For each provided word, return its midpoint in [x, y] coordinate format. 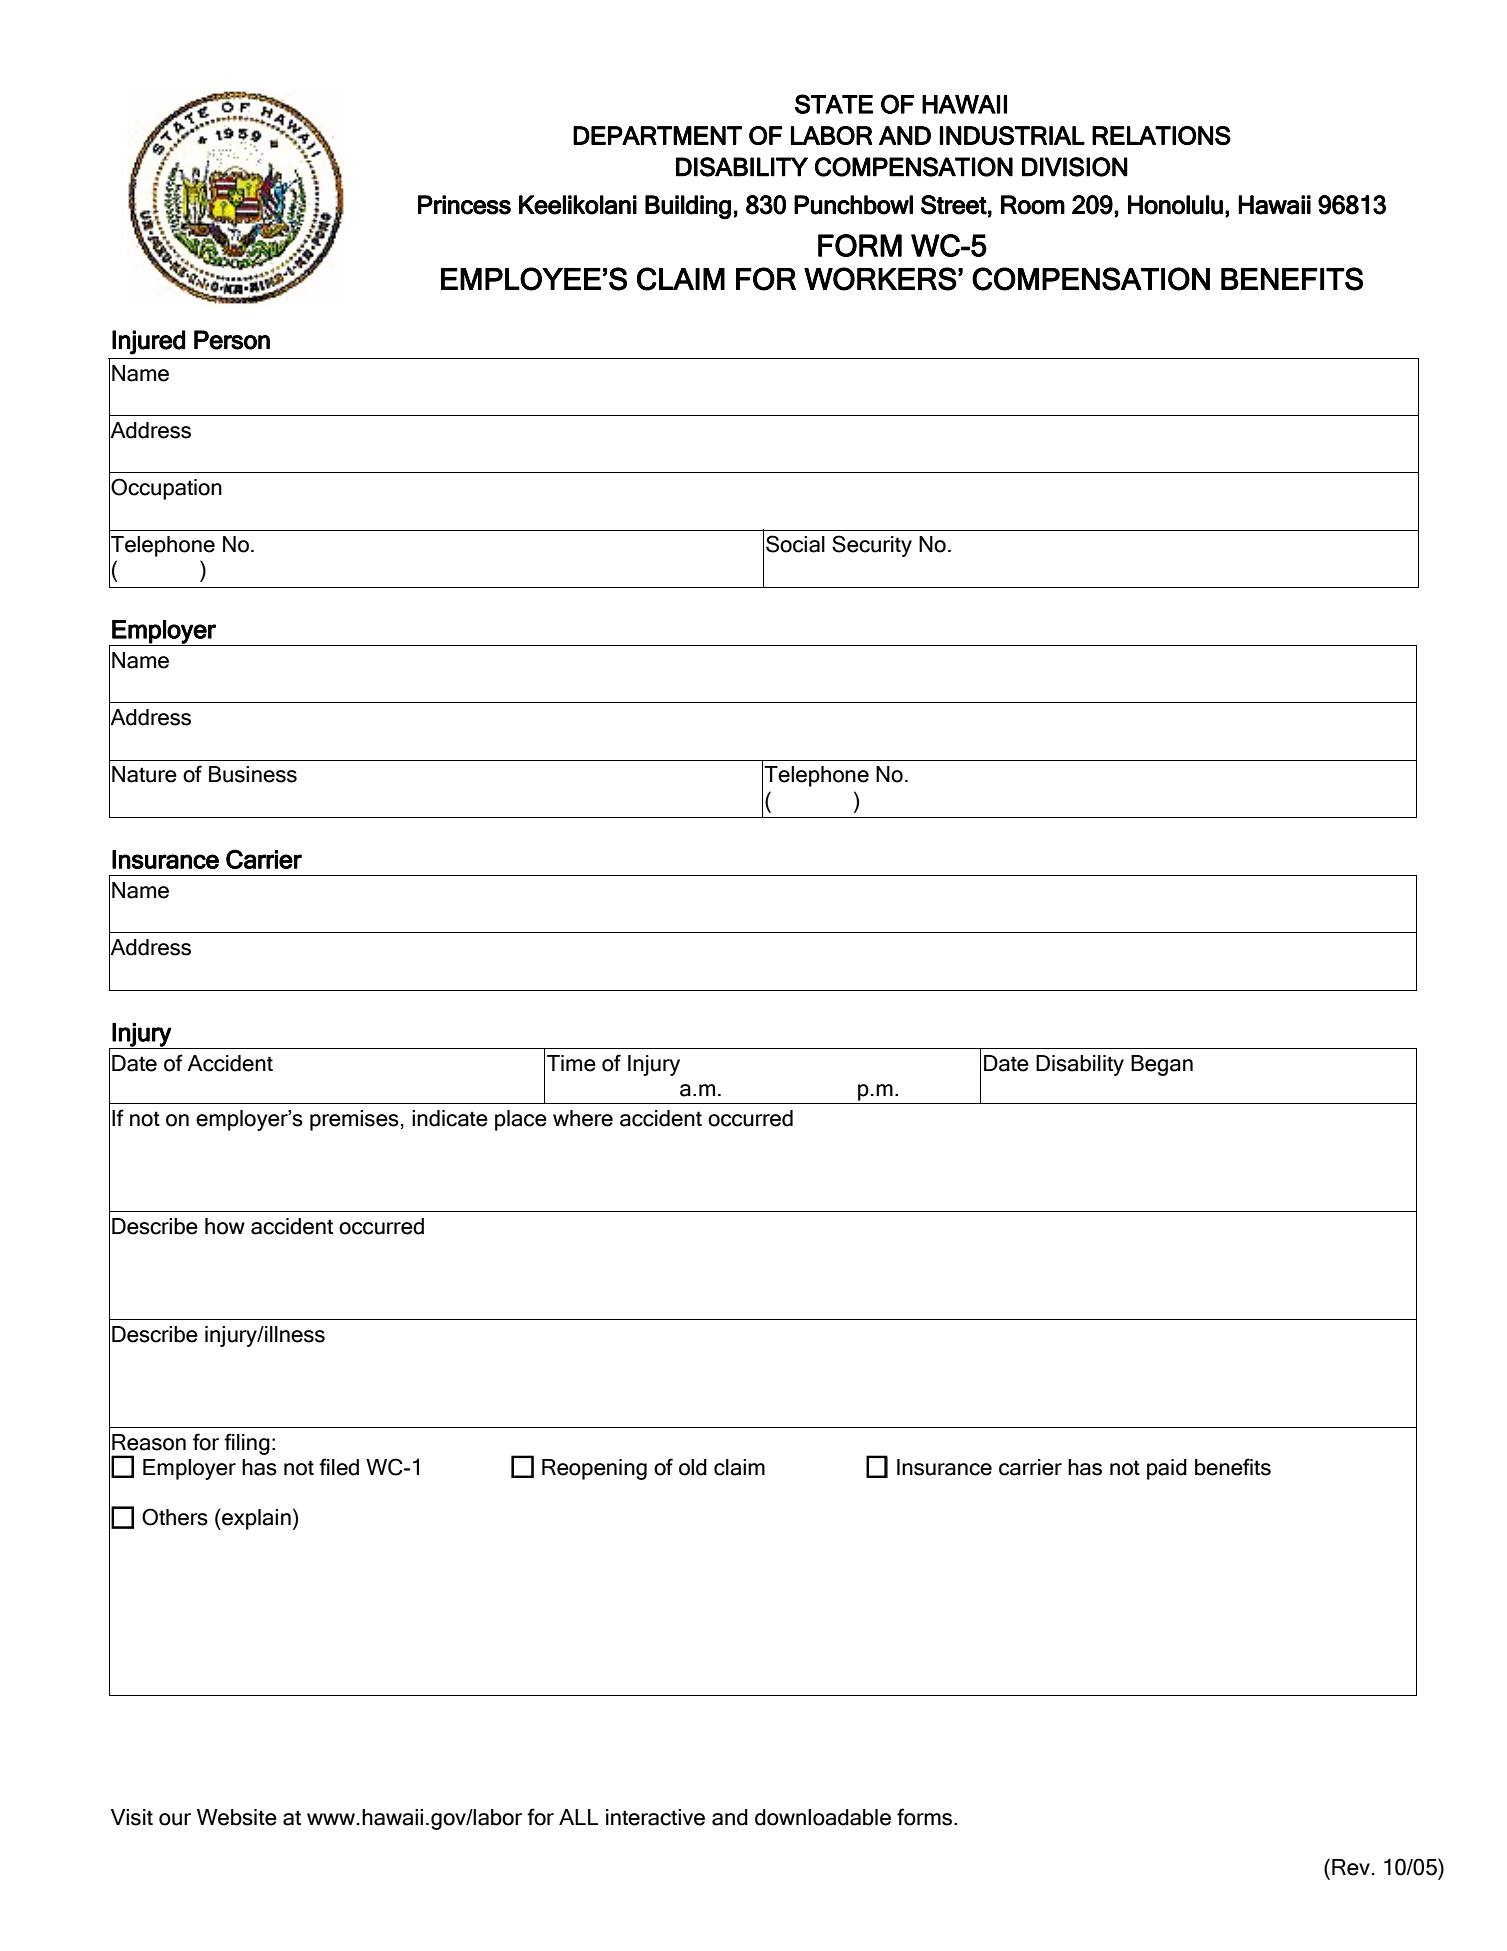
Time [571, 1063]
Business [253, 774]
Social [795, 544]
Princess [464, 205]
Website [237, 1817]
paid [1167, 1469]
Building [688, 207]
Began [1162, 1065]
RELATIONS [1161, 135]
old [693, 1467]
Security [872, 546]
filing [247, 1444]
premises [354, 1120]
